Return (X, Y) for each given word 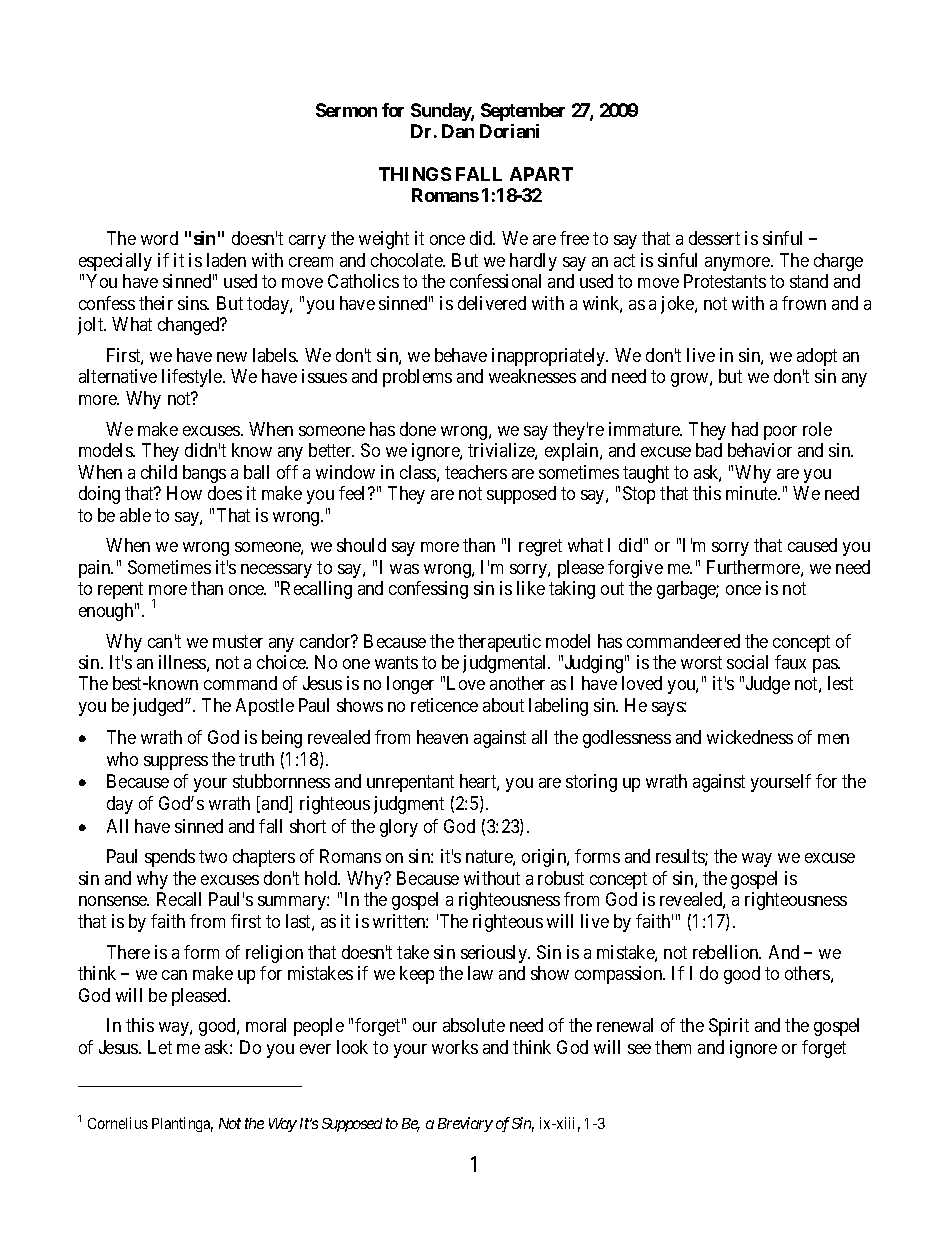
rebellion (727, 952)
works (455, 1047)
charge (838, 262)
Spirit (729, 1027)
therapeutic (499, 643)
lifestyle (193, 378)
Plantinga (182, 1124)
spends (170, 858)
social (747, 662)
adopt (817, 357)
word (159, 238)
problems (417, 378)
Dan (458, 131)
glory (399, 828)
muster (238, 641)
